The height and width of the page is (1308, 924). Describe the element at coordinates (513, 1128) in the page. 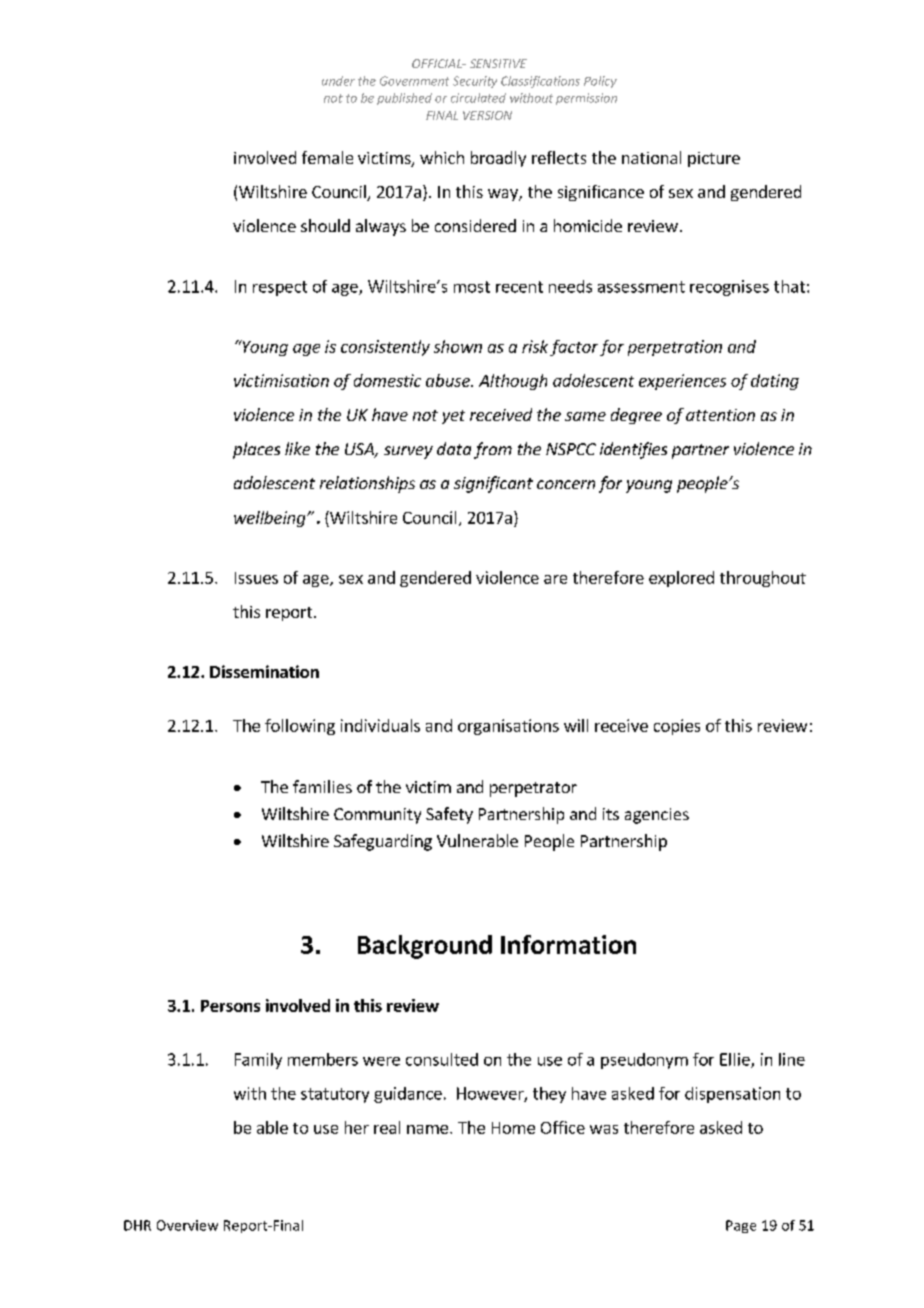

I see `Home` at that location.
